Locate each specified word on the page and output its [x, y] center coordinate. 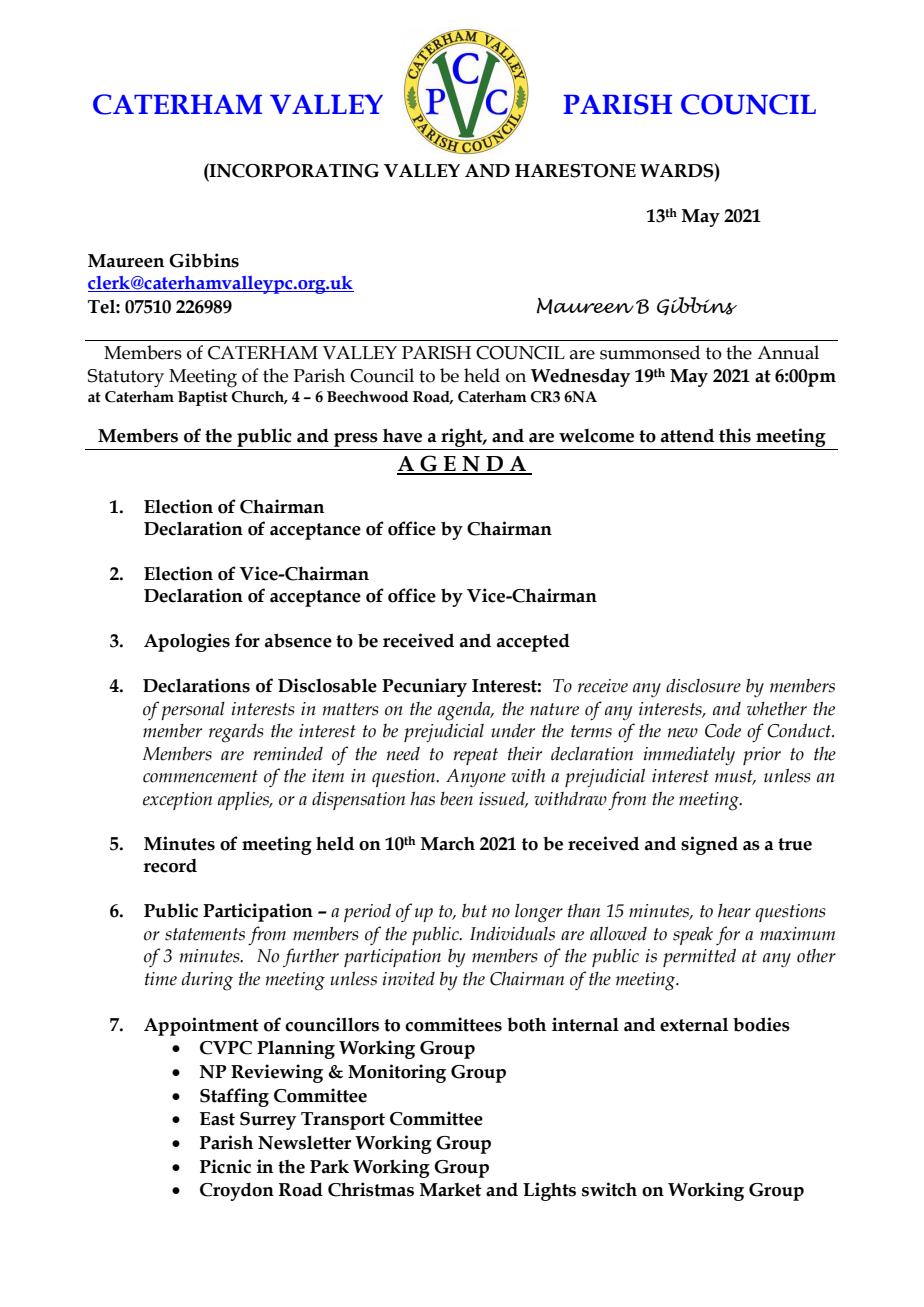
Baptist [203, 398]
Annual [788, 352]
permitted [699, 957]
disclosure [703, 685]
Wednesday [580, 377]
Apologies [187, 642]
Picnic [225, 1166]
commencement [200, 776]
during [207, 981]
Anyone [476, 778]
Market [451, 1190]
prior [762, 756]
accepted [533, 642]
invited [409, 979]
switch [609, 1189]
